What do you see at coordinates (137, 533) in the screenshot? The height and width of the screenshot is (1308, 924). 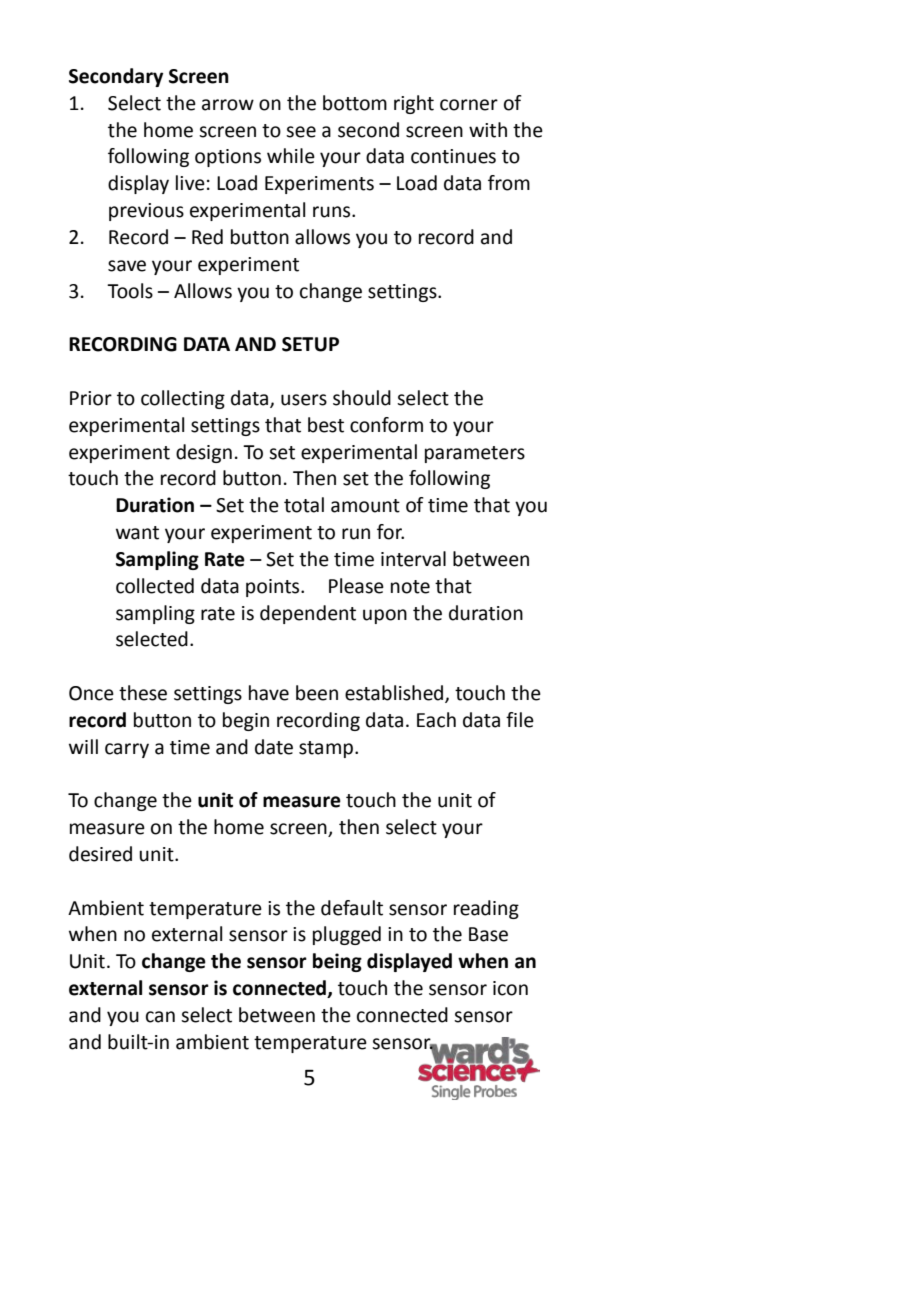 I see `want` at bounding box center [137, 533].
